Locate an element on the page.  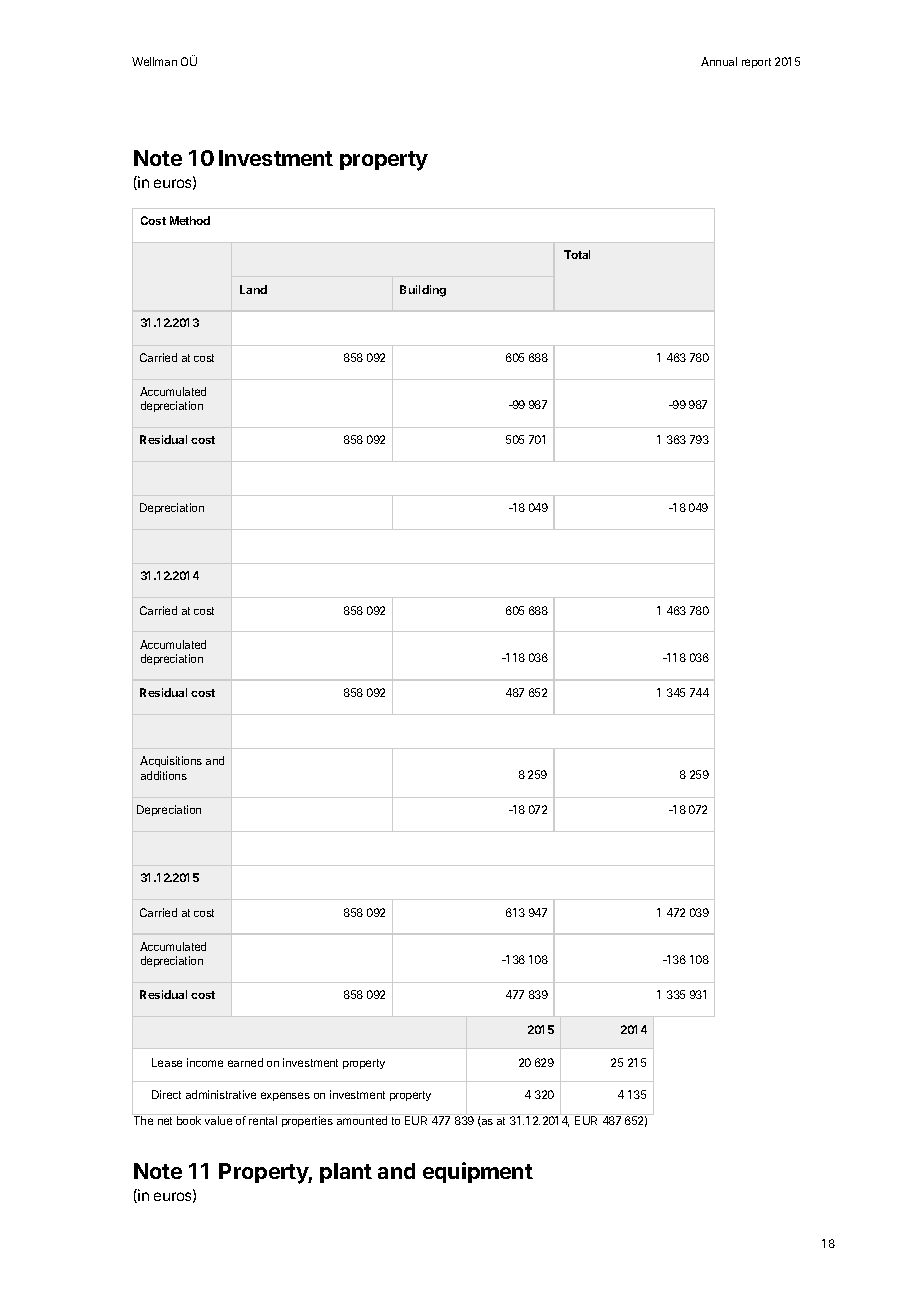
equipment is located at coordinates (478, 1172).
